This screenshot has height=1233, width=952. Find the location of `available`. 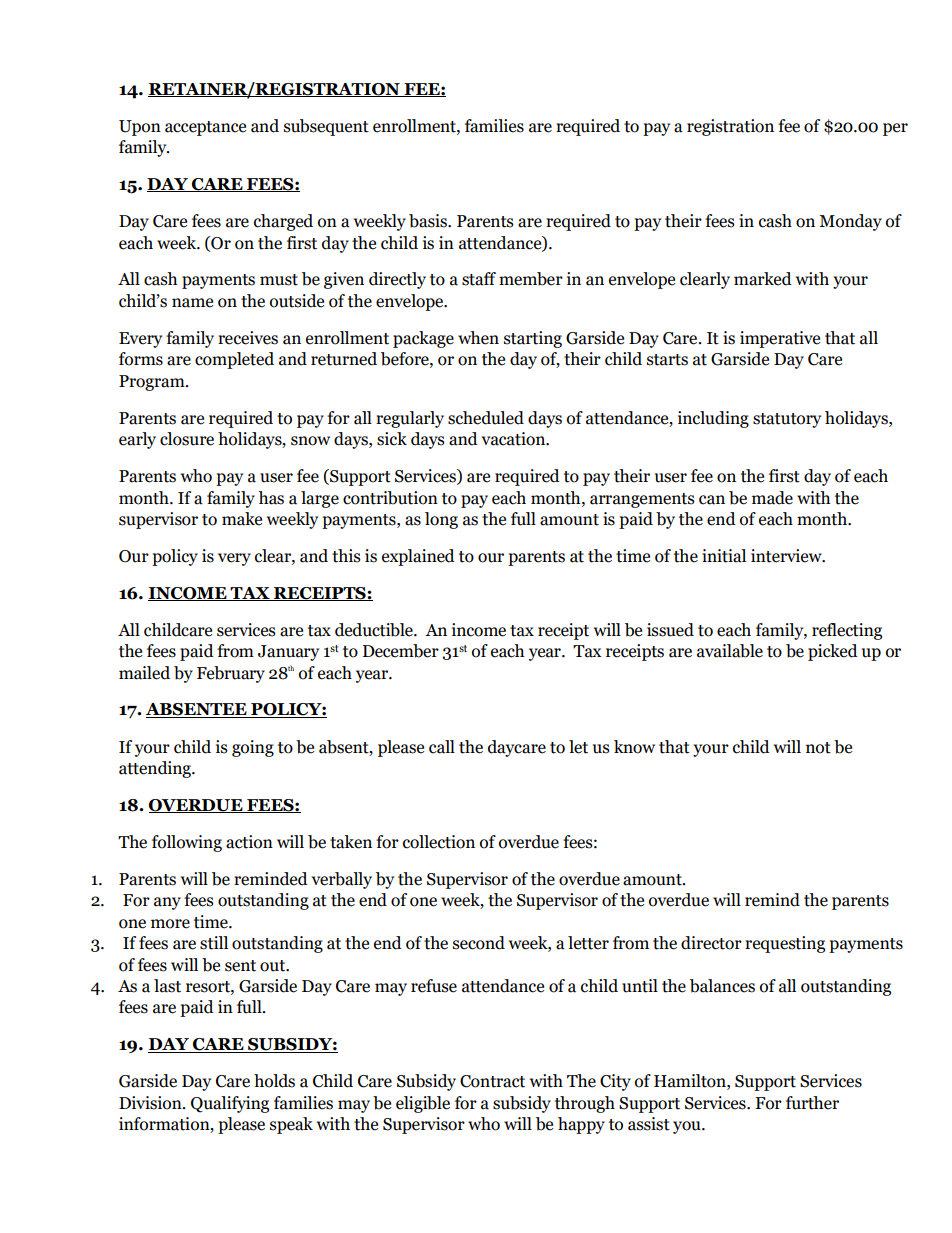

available is located at coordinates (730, 651).
